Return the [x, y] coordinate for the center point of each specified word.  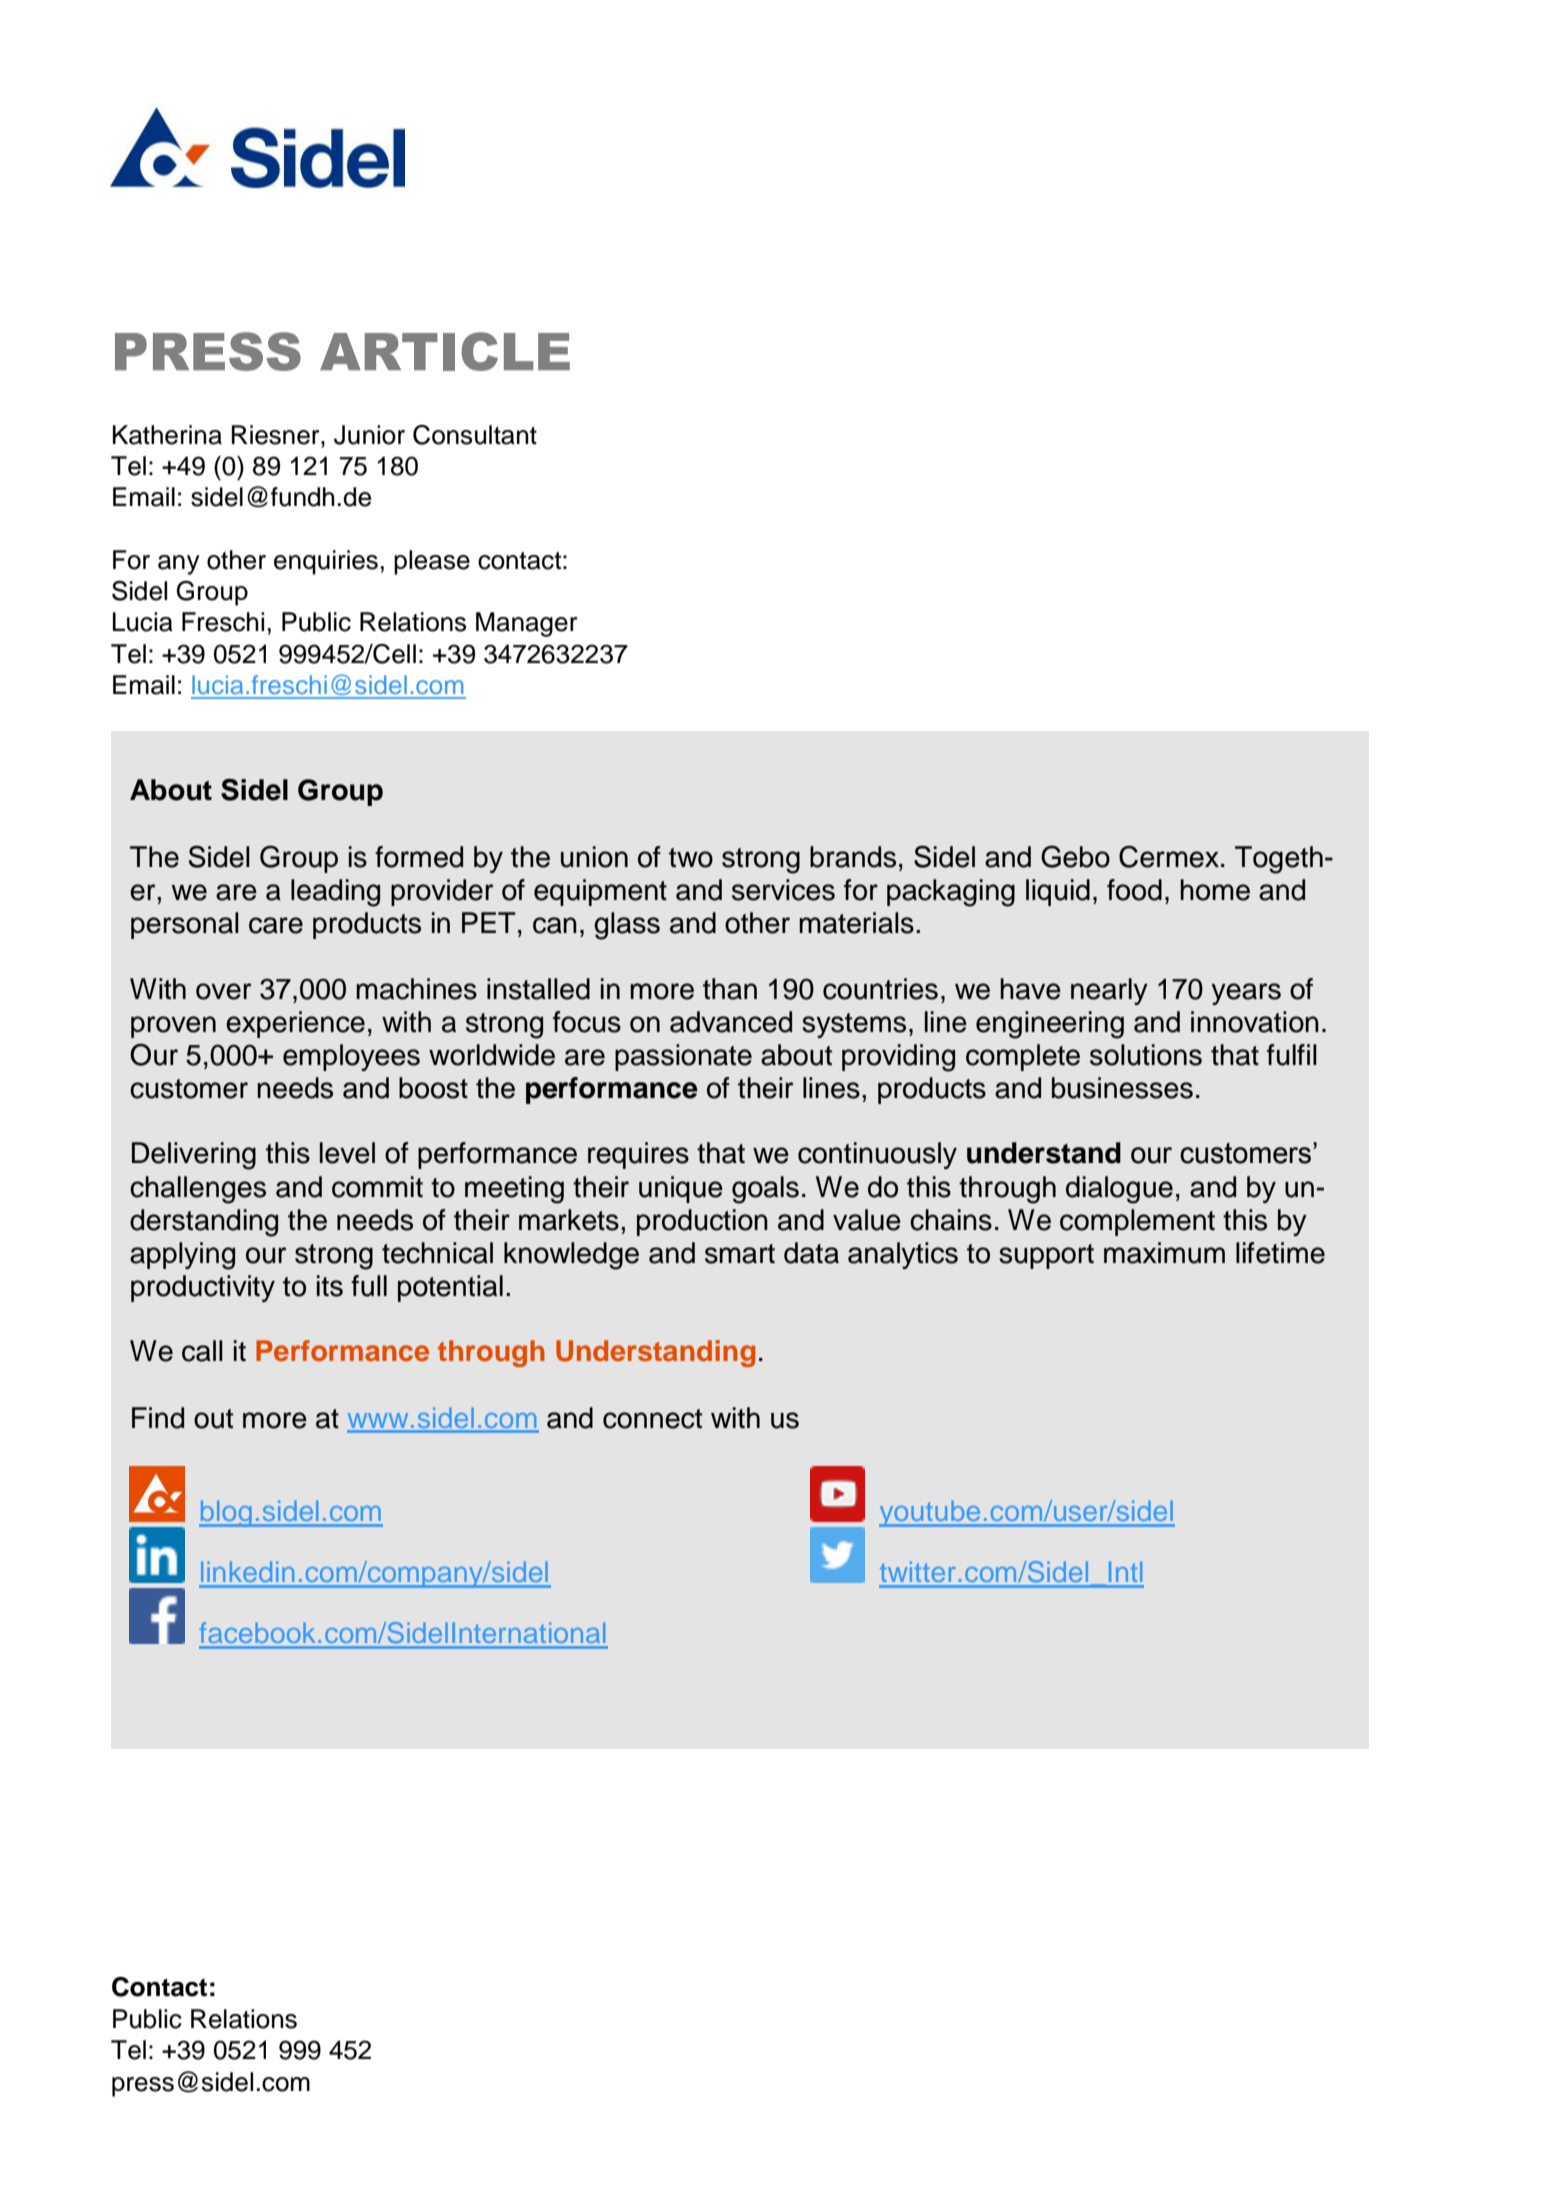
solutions [1146, 1055]
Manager [526, 624]
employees [351, 1057]
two [691, 858]
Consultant [475, 435]
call [202, 1351]
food [1134, 890]
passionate [683, 1057]
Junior [369, 435]
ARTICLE [445, 351]
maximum [1164, 1253]
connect [652, 1419]
